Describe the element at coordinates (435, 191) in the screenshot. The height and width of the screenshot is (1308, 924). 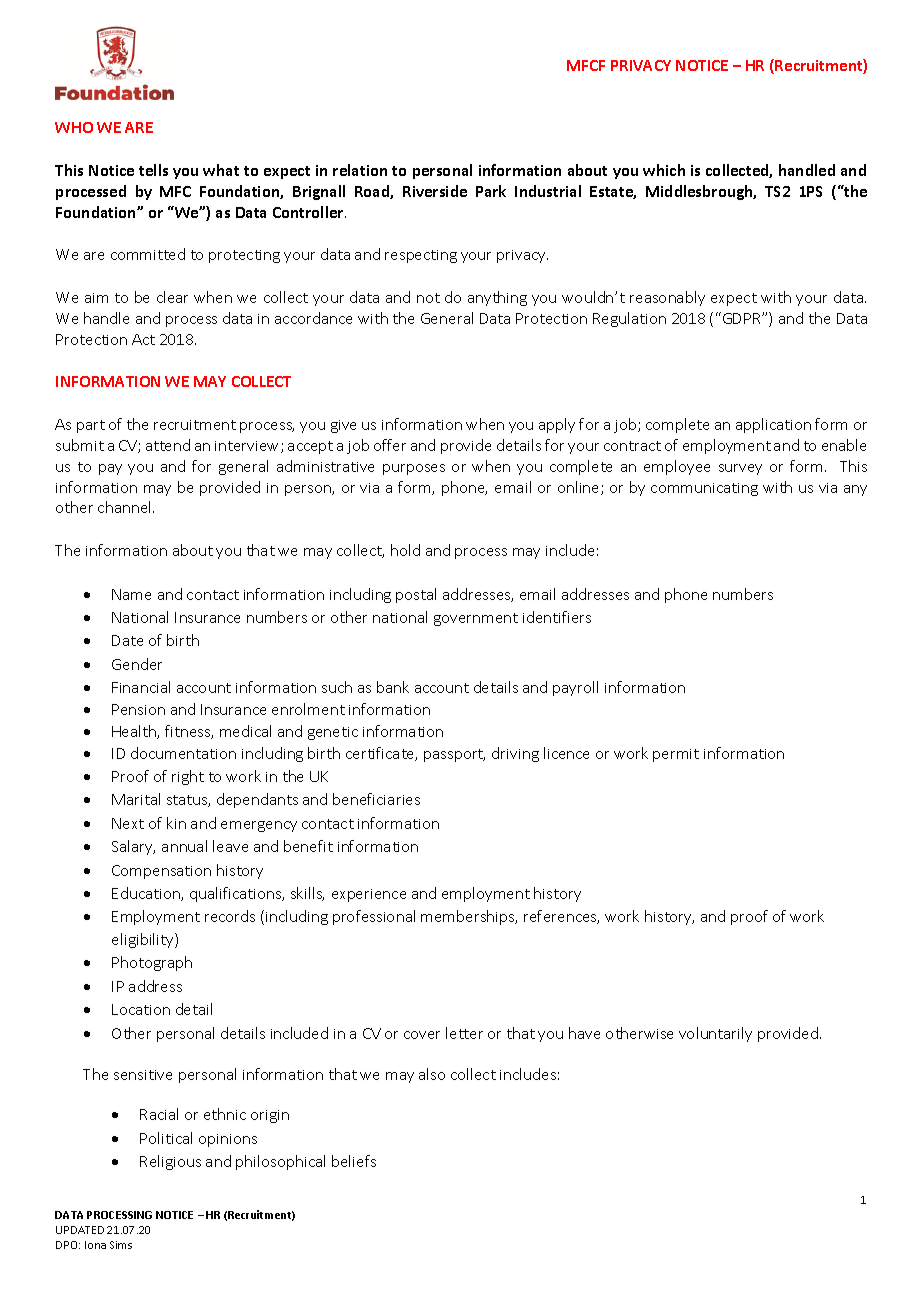
I see `Riverside` at that location.
